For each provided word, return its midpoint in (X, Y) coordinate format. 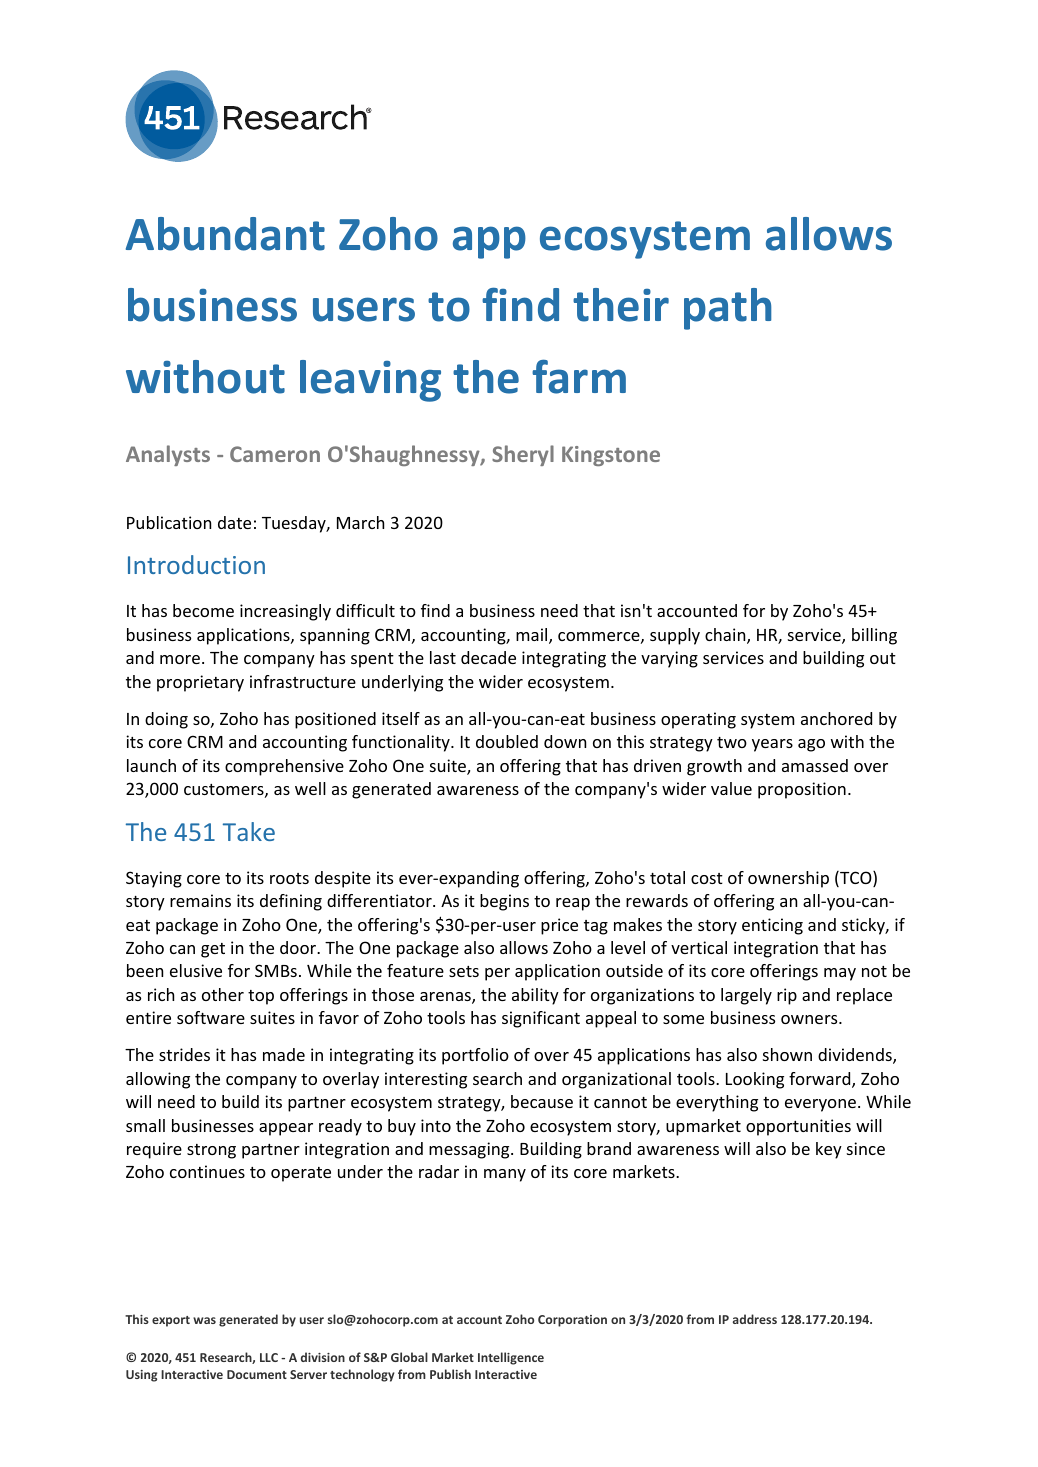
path (727, 309)
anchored (836, 718)
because (542, 1101)
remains (200, 900)
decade (488, 657)
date (234, 522)
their (621, 305)
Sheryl (523, 455)
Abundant (225, 234)
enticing (772, 926)
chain (726, 636)
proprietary (200, 683)
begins (504, 902)
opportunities (798, 1127)
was (204, 1320)
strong (211, 1151)
